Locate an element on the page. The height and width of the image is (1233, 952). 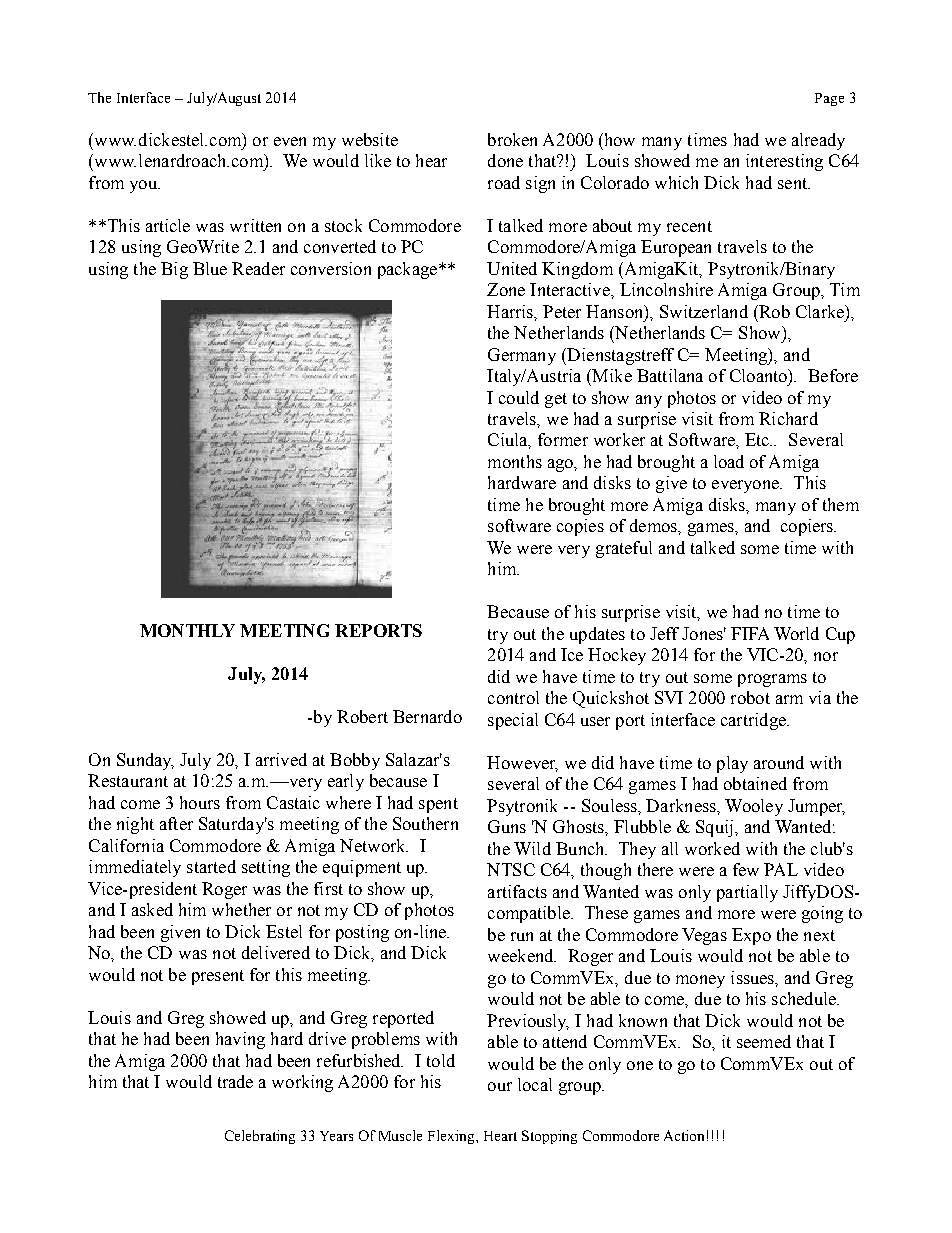
broken is located at coordinates (512, 139).
